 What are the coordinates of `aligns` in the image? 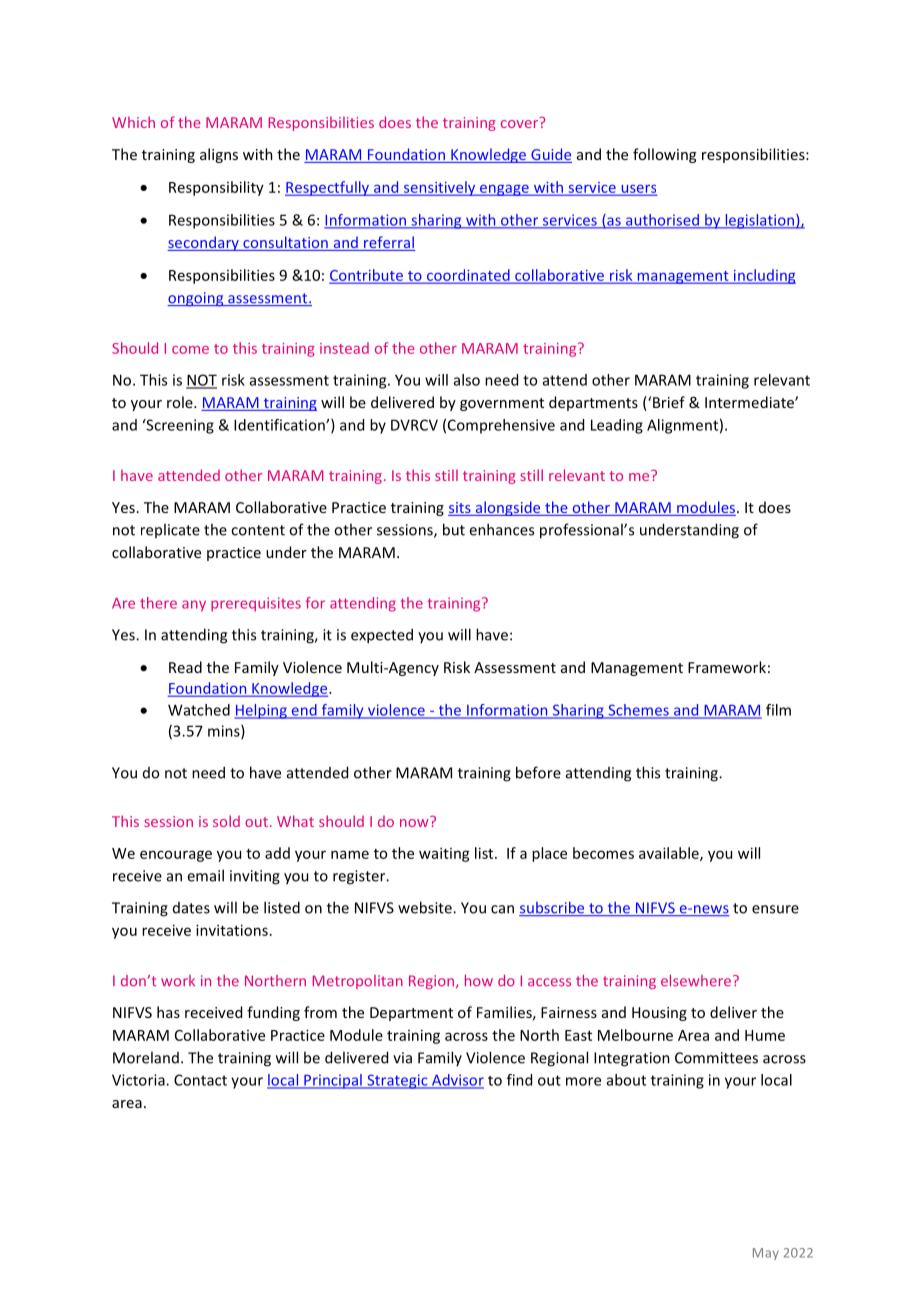 It's located at (219, 155).
